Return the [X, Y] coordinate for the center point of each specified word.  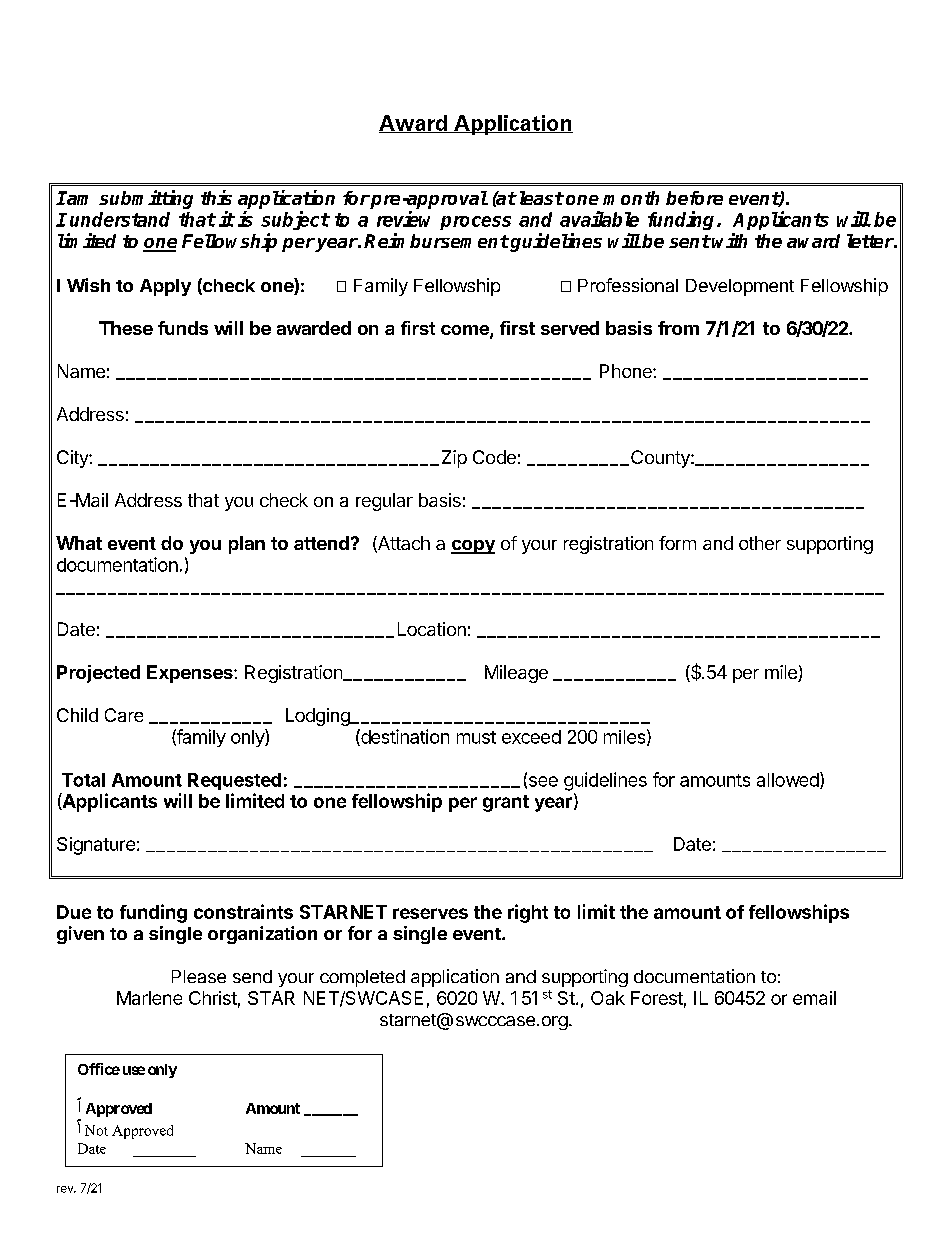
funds [183, 328]
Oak [608, 998]
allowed [789, 780]
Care [124, 715]
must [476, 737]
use [134, 1070]
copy [473, 547]
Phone [627, 371]
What [79, 543]
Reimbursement [436, 240]
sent [690, 241]
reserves [430, 913]
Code [494, 457]
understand [120, 219]
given [80, 935]
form [677, 543]
